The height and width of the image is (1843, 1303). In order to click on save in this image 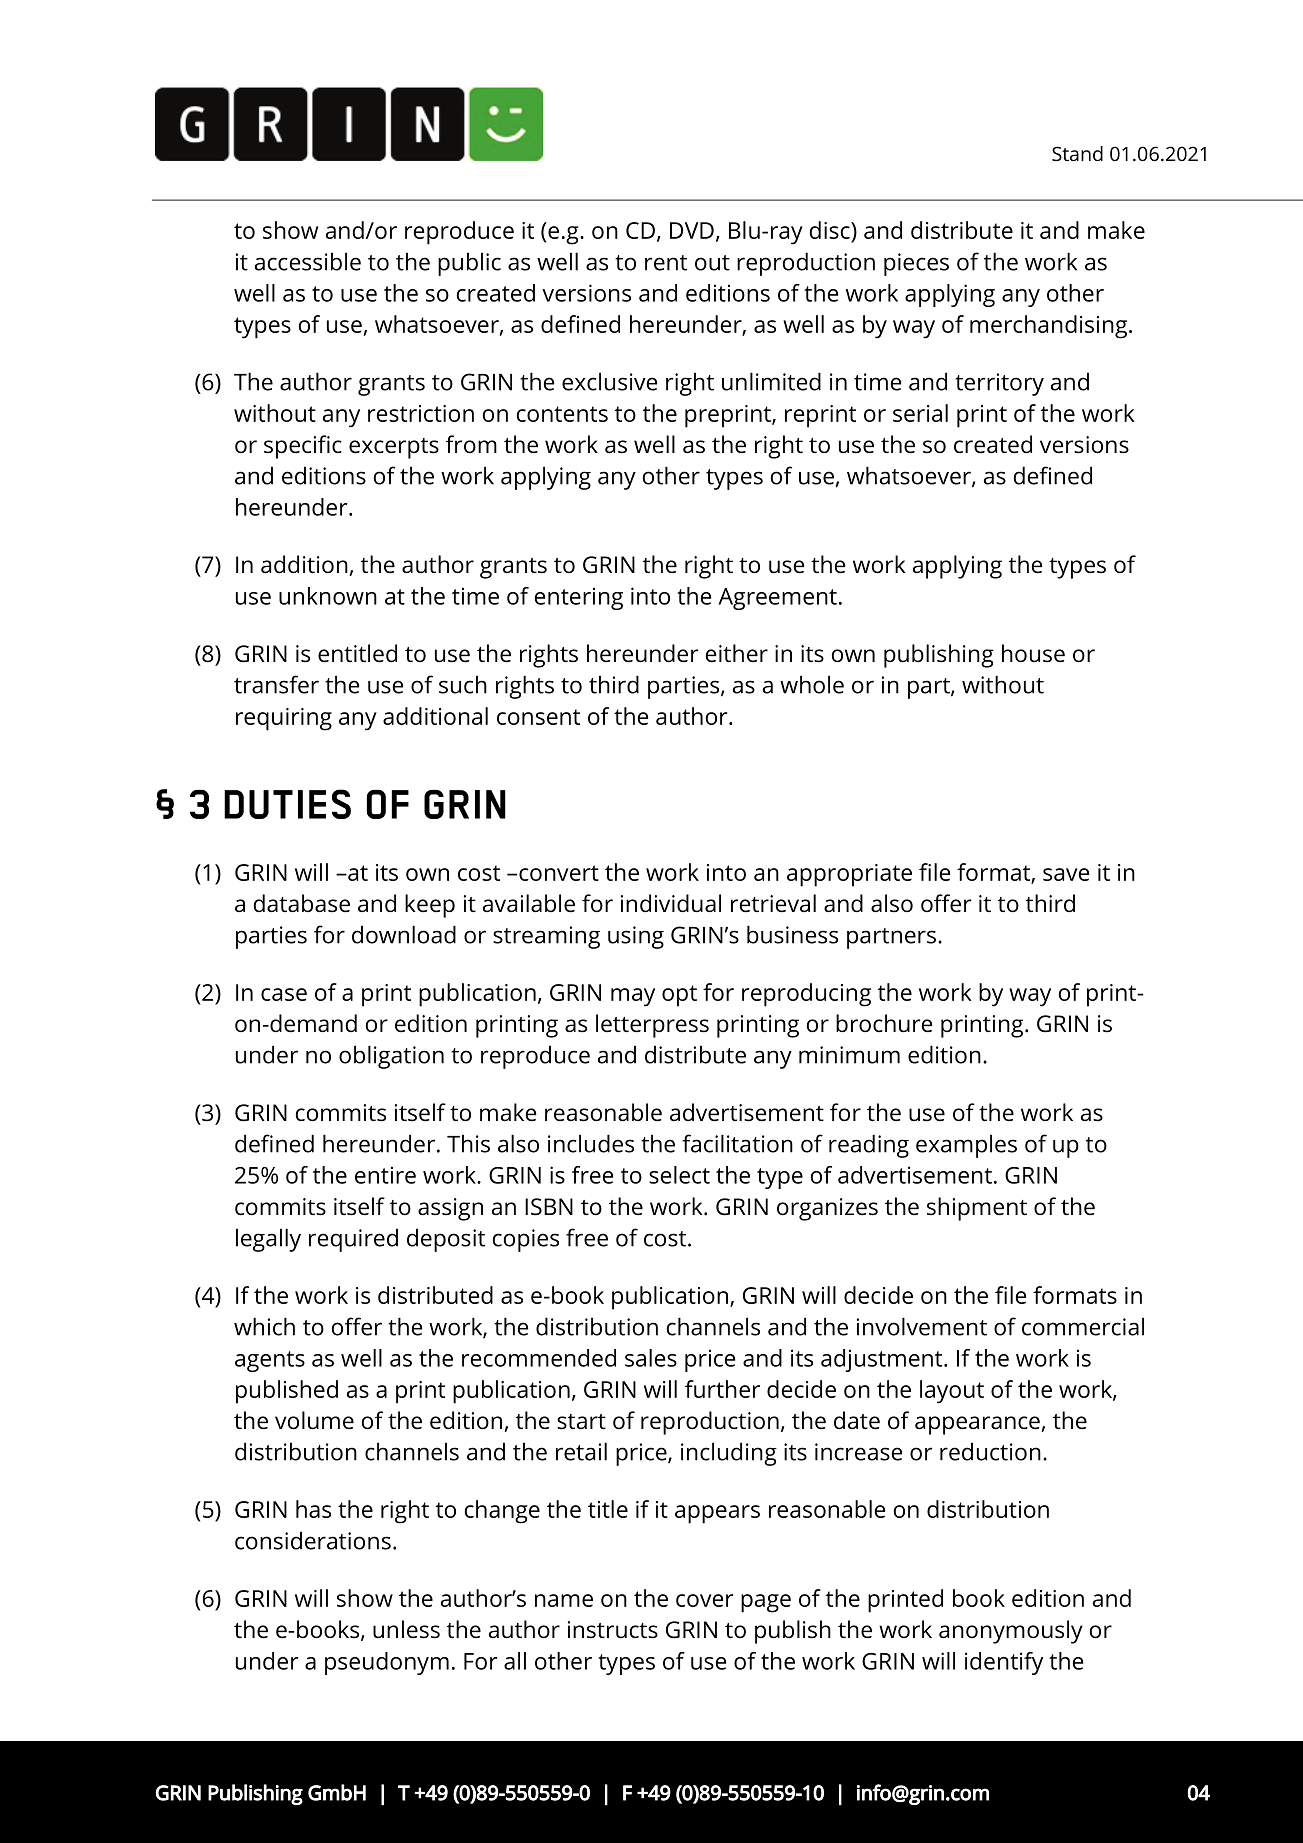, I will do `click(1066, 874)`.
